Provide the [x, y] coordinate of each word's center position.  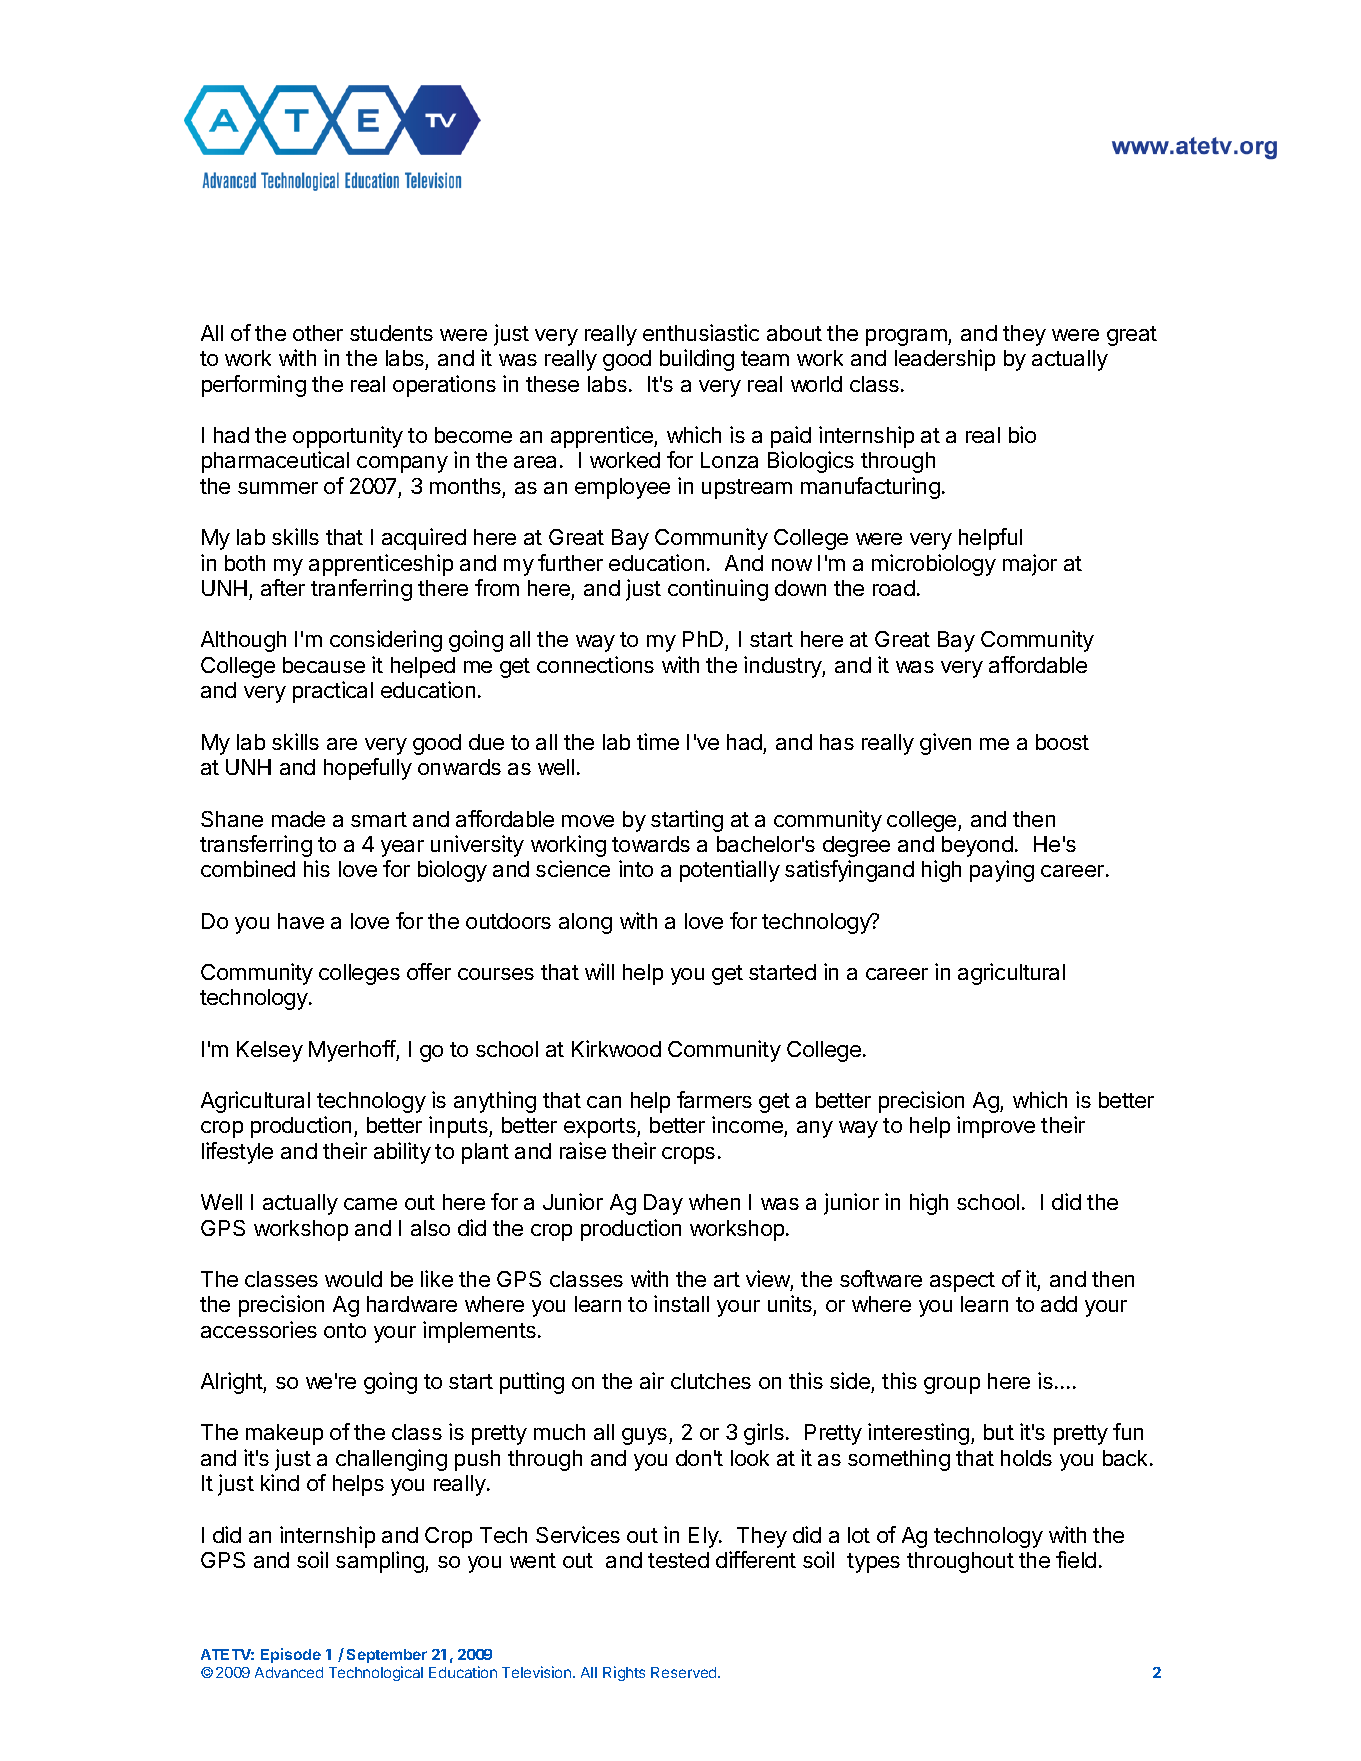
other [318, 333]
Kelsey [270, 1051]
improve [996, 1127]
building [697, 360]
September [387, 1656]
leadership [945, 360]
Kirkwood [616, 1048]
